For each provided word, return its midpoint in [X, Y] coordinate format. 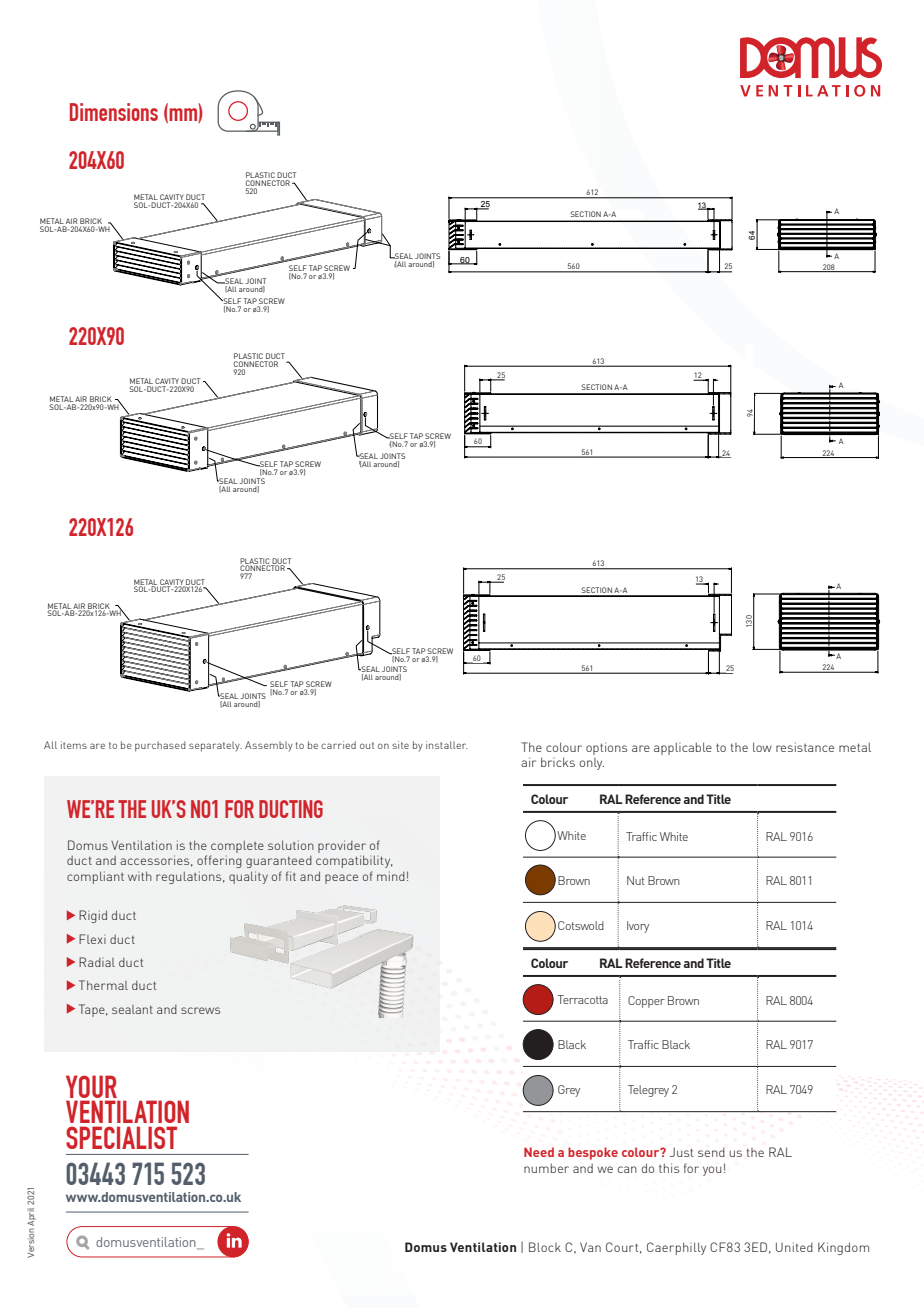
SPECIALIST [121, 1137]
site [400, 745]
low [762, 747]
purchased [160, 746]
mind [391, 876]
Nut [636, 880]
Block [545, 1247]
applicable [683, 748]
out [367, 745]
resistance [805, 747]
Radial [97, 962]
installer [446, 745]
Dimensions [114, 112]
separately [215, 746]
